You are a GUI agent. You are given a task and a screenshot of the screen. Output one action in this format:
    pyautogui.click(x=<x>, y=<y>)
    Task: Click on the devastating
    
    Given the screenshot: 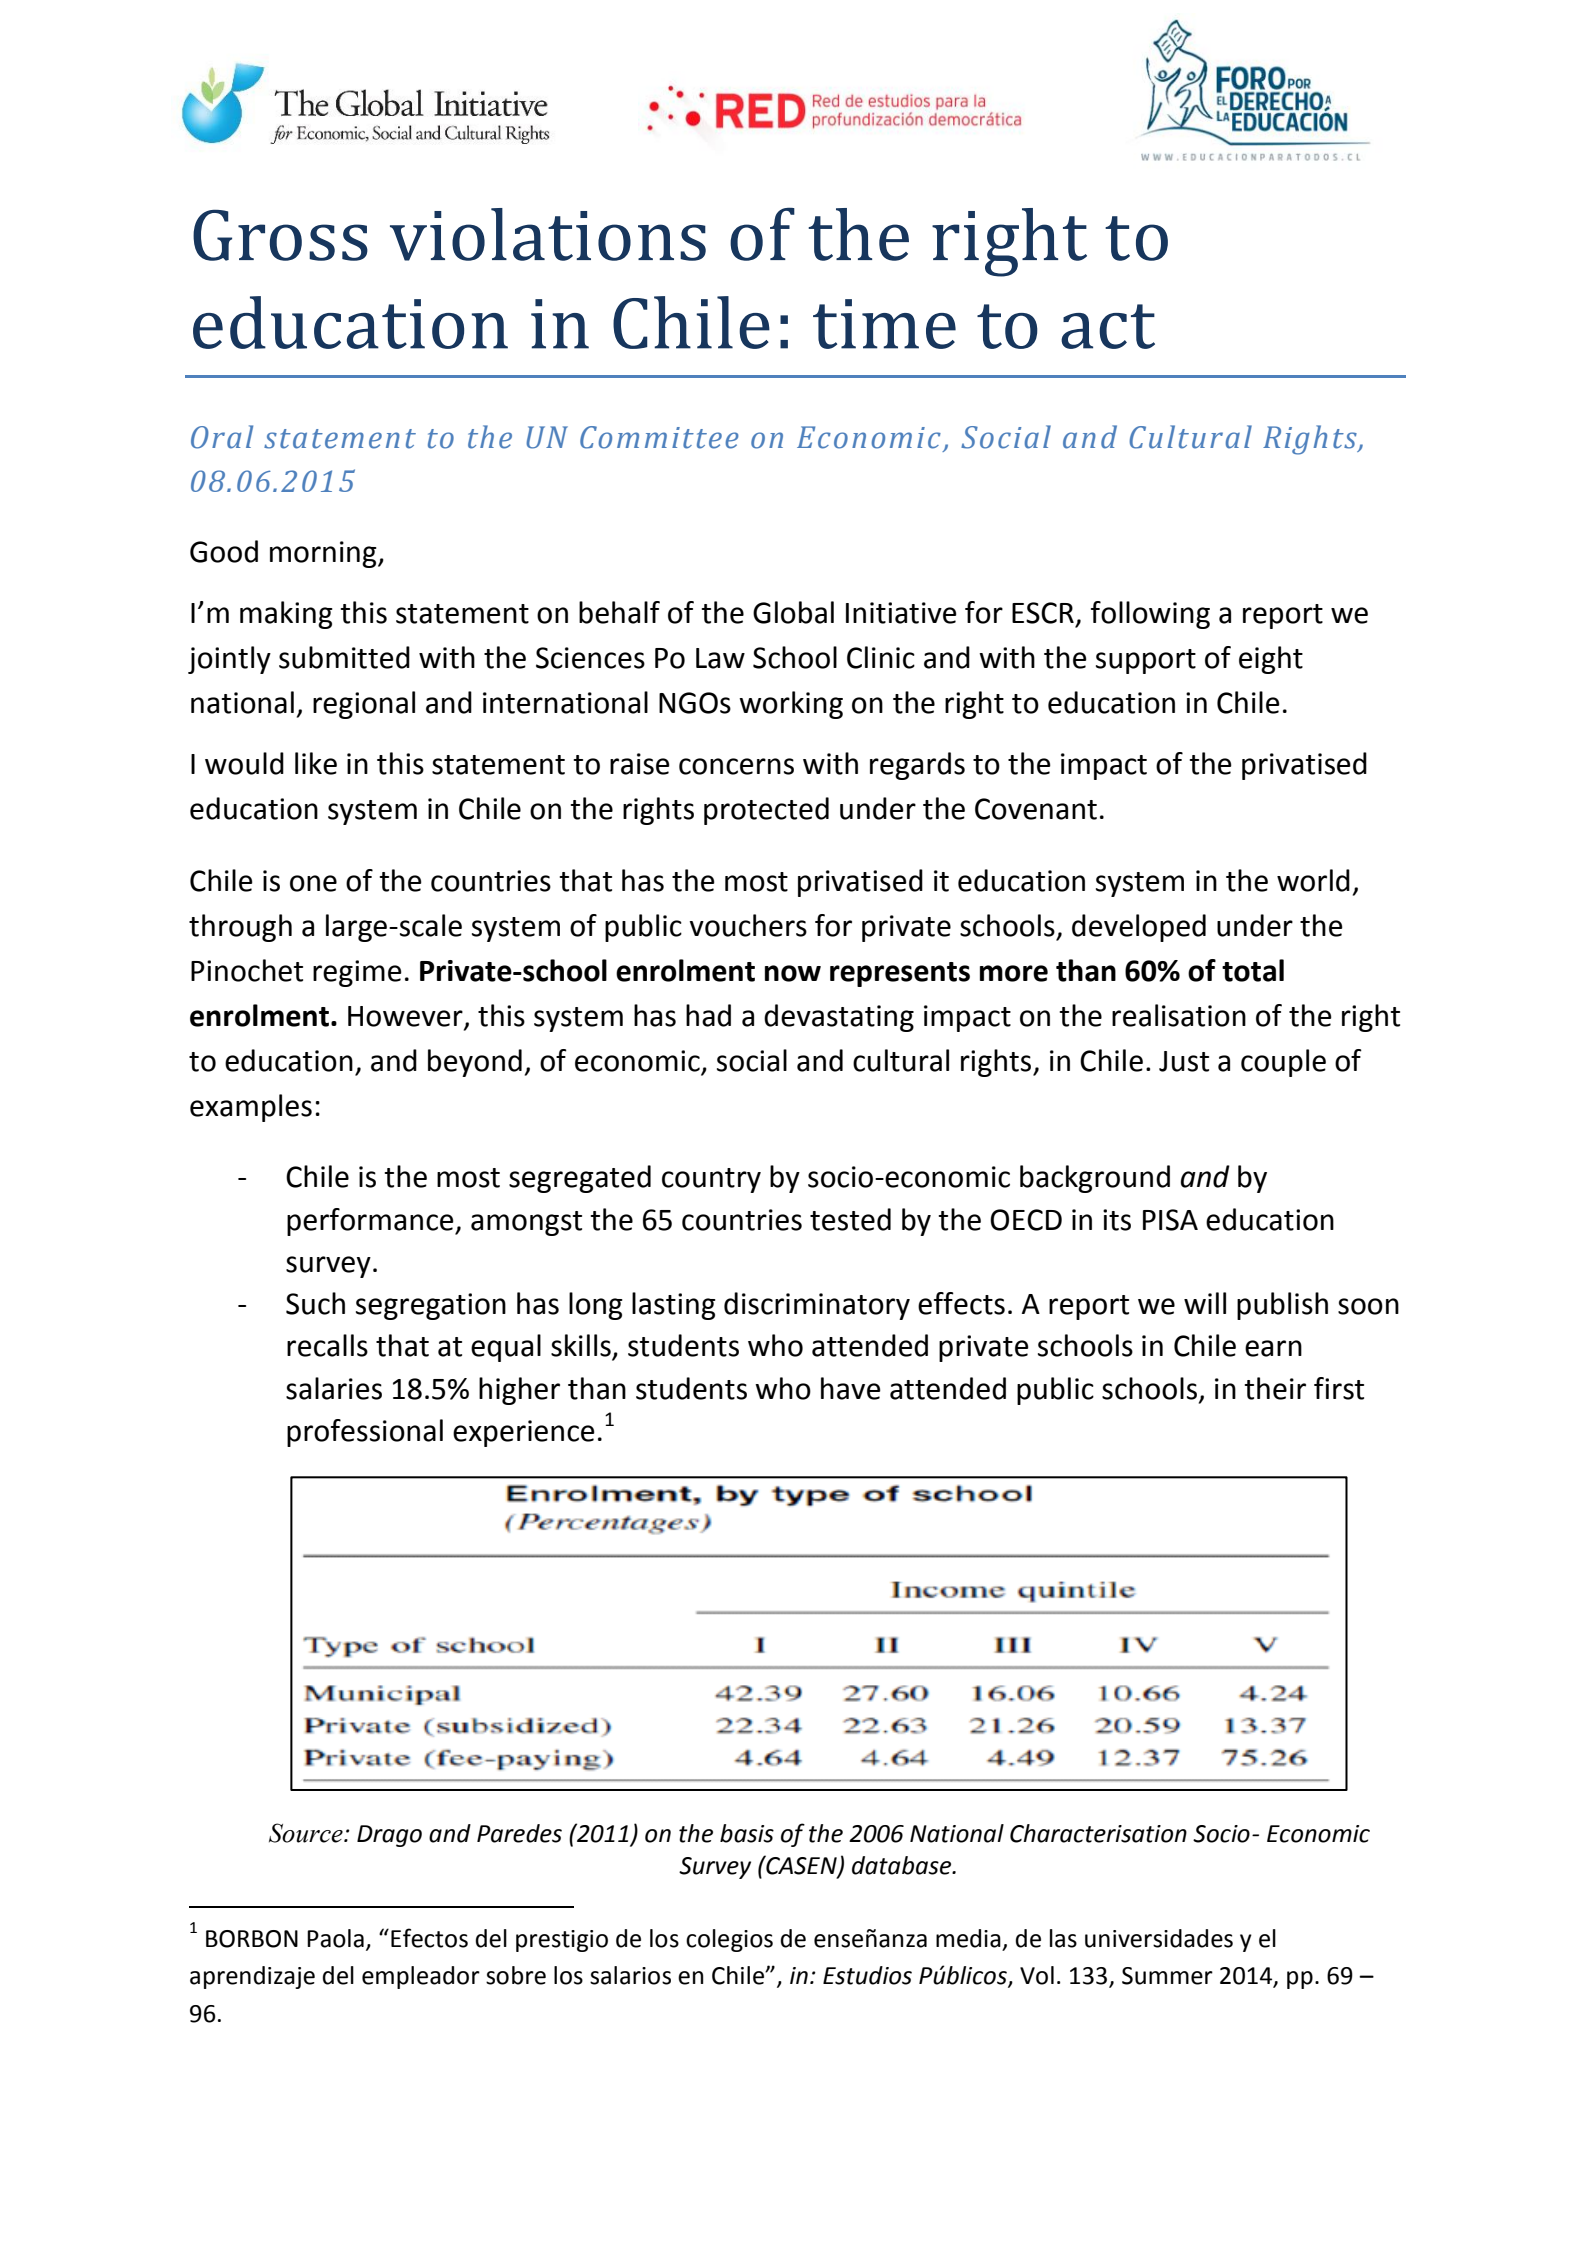 What is the action you would take?
    pyautogui.click(x=839, y=1018)
